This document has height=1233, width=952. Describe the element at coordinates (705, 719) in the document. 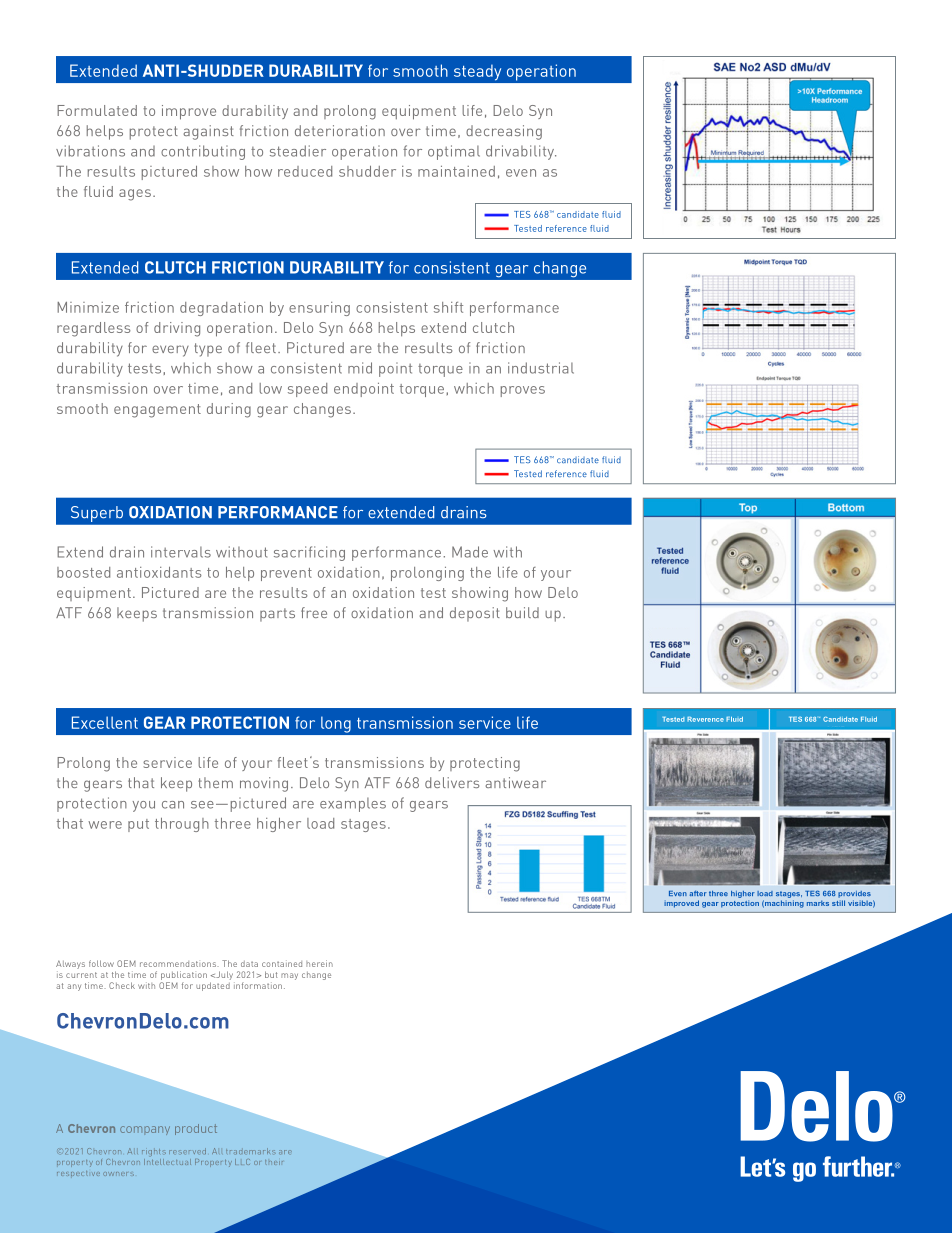

I see `Reverence` at that location.
